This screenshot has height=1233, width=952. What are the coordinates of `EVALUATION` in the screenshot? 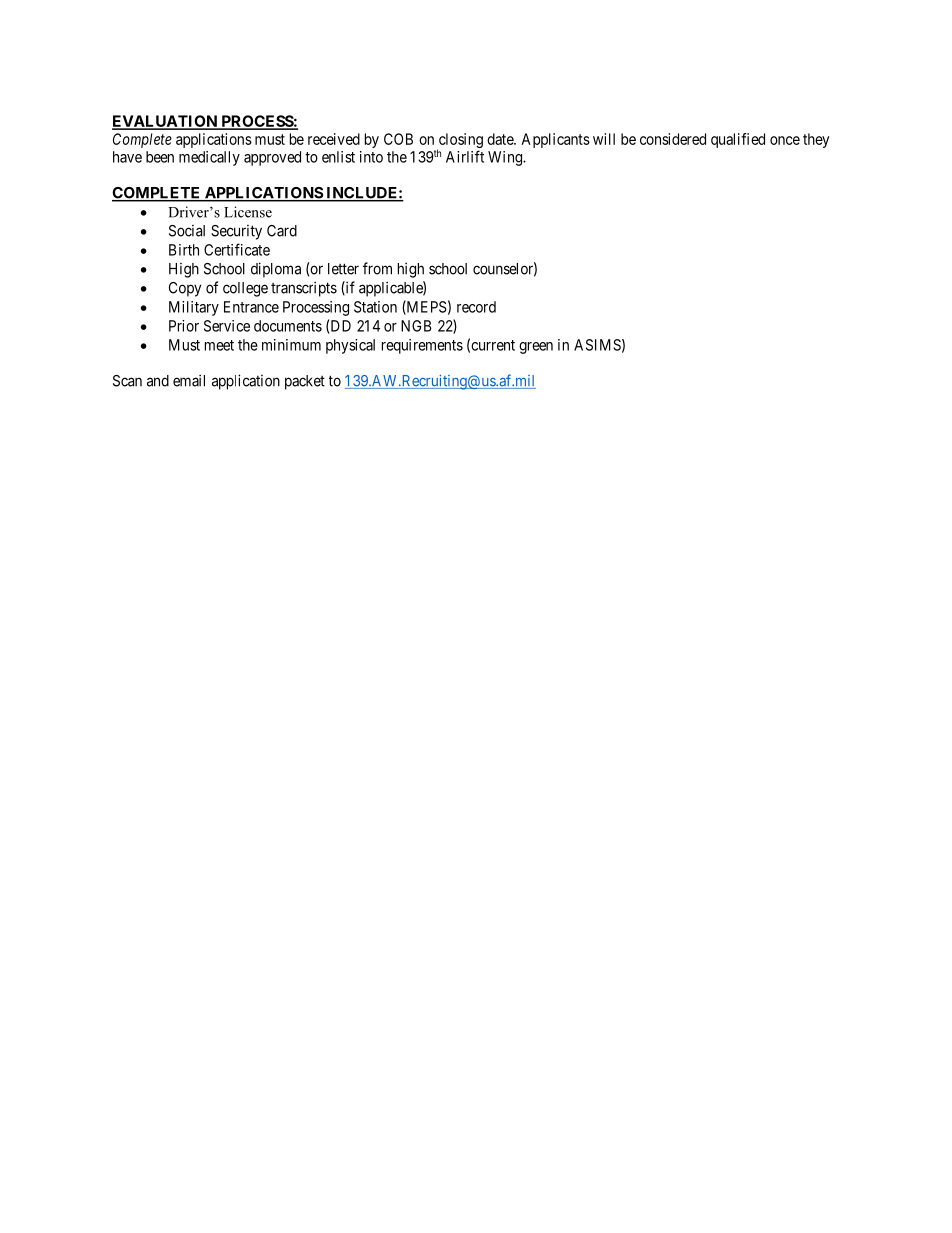 It's located at (165, 122).
